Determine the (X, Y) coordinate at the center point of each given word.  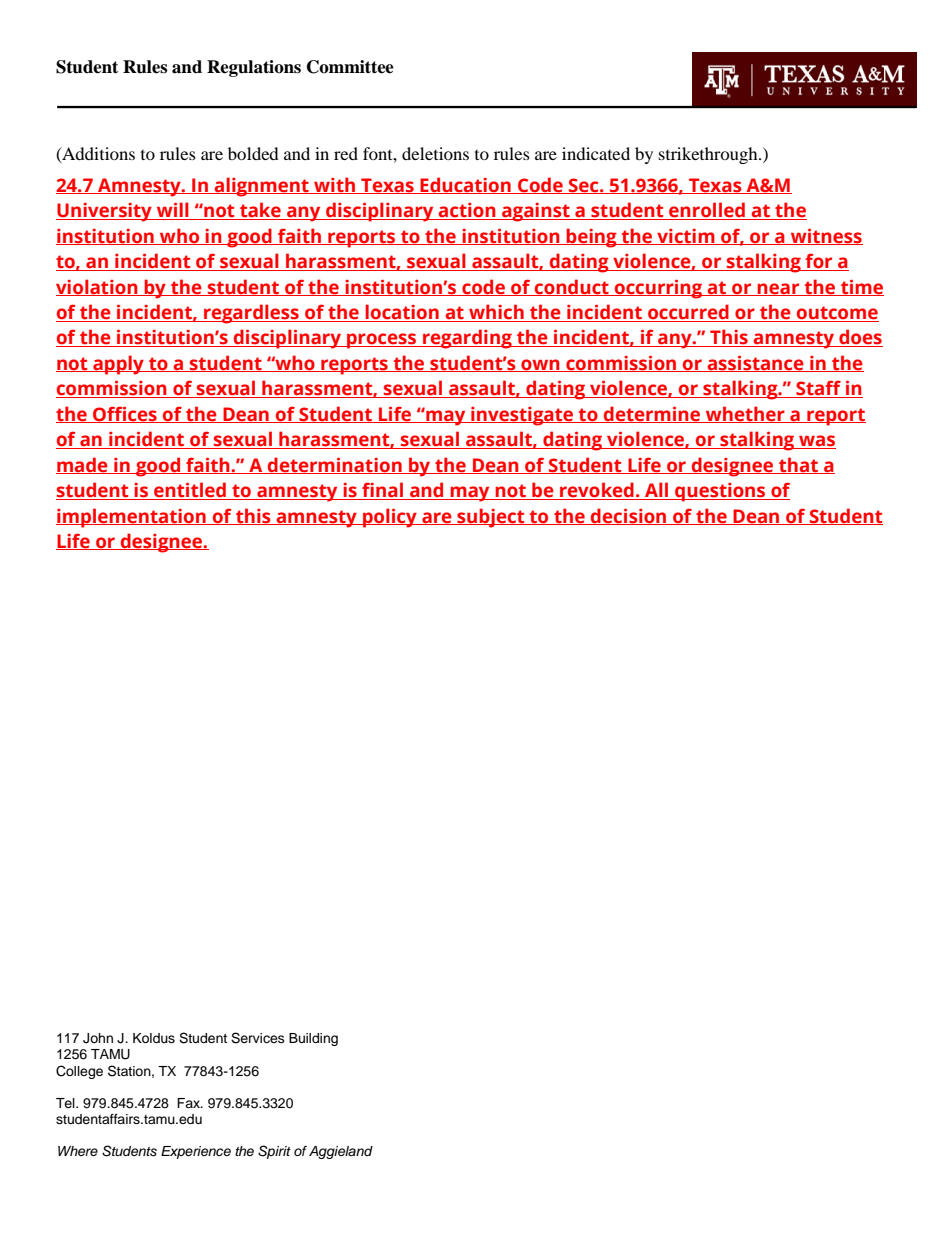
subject (491, 518)
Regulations (254, 68)
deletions (435, 153)
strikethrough (709, 155)
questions (720, 492)
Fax (190, 1103)
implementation (132, 518)
